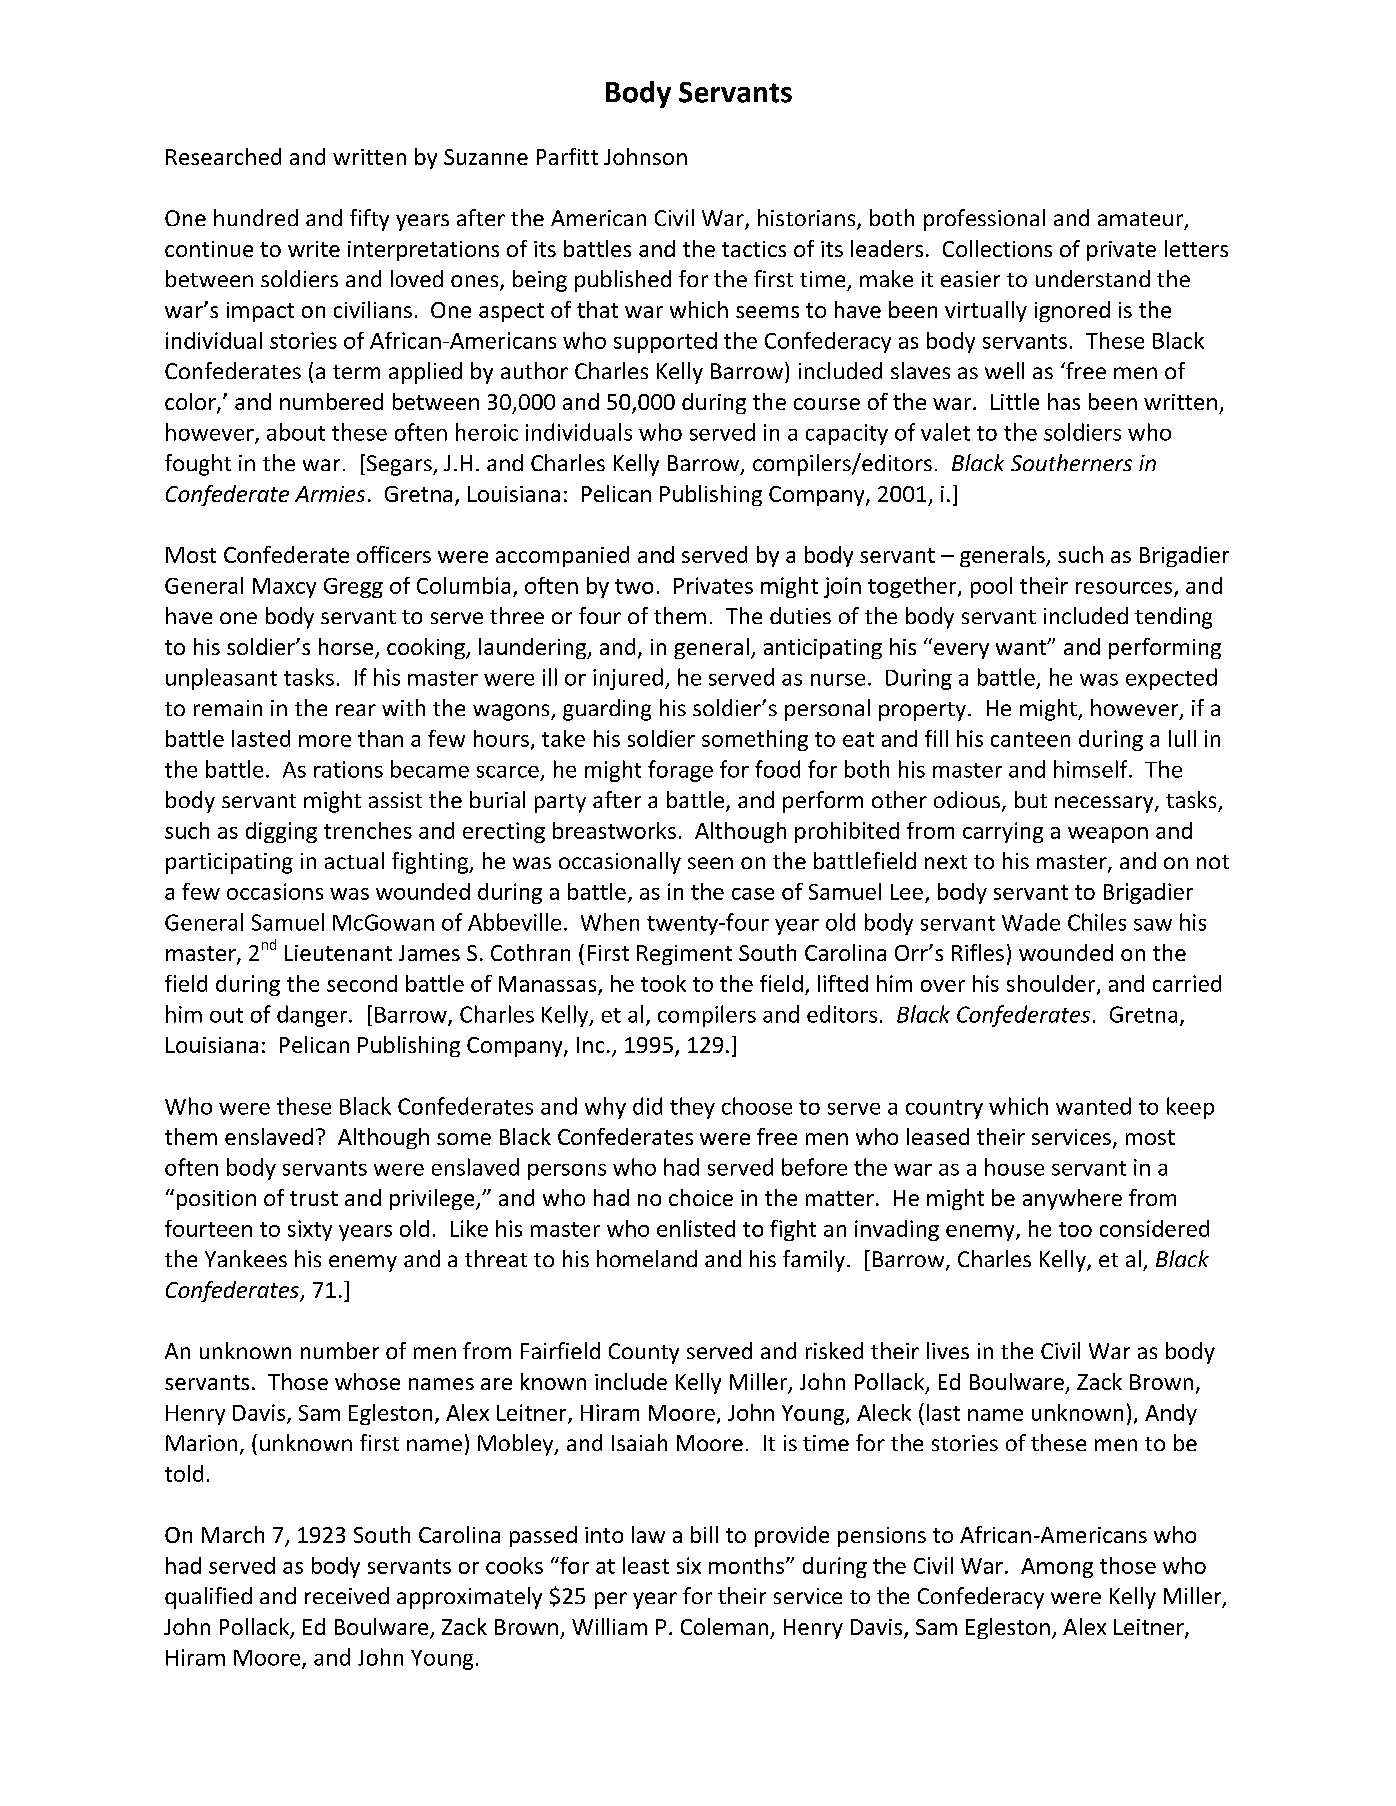 This screenshot has width=1396, height=1806. I want to click on horse, so click(347, 648).
